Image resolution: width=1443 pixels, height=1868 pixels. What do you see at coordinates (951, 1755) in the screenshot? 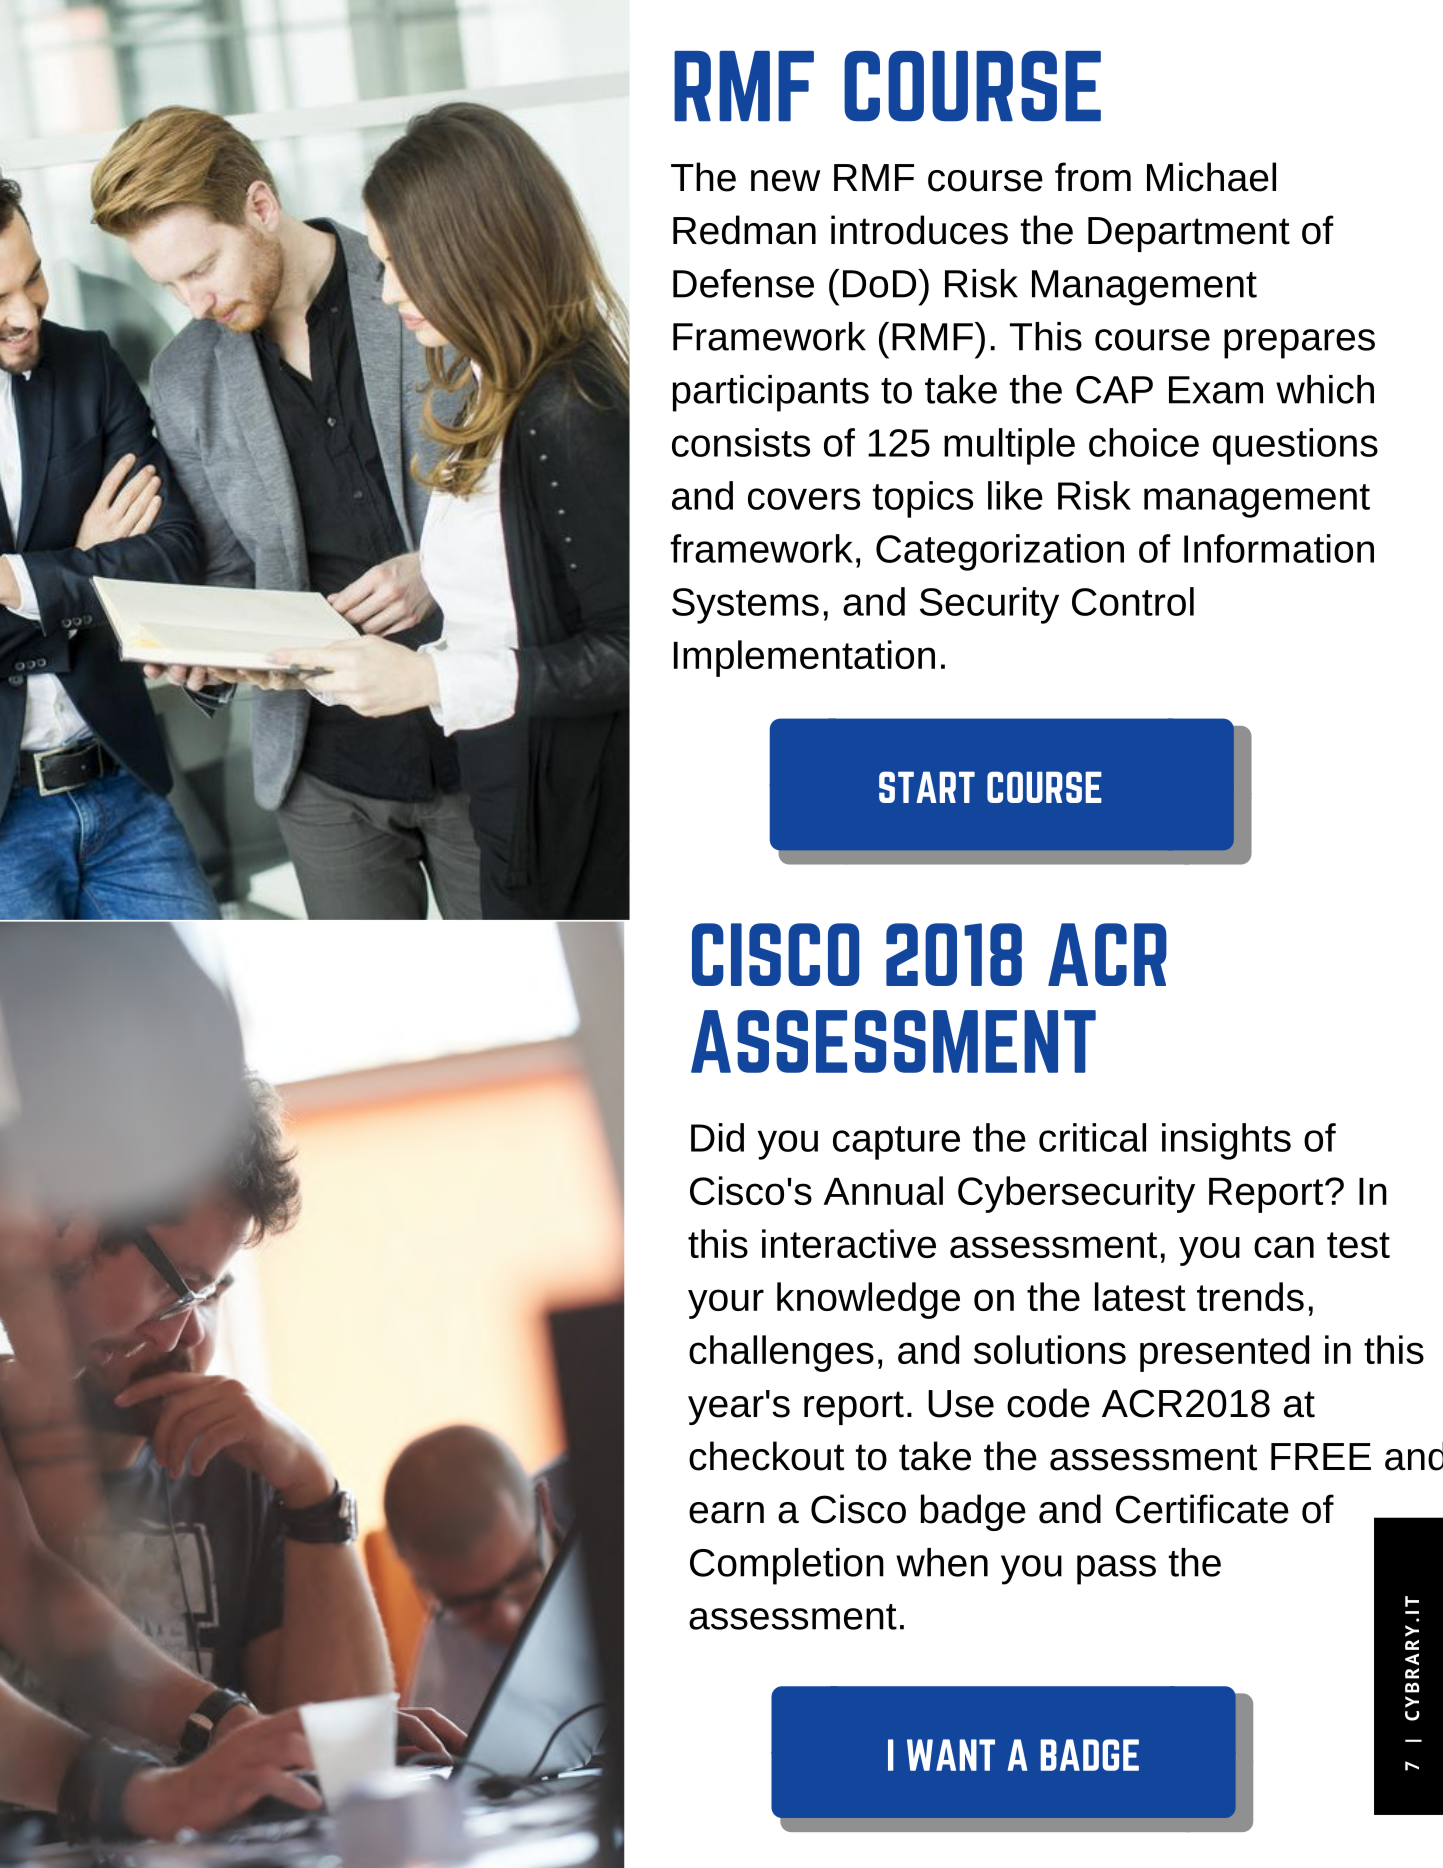
I see `WANT` at bounding box center [951, 1755].
